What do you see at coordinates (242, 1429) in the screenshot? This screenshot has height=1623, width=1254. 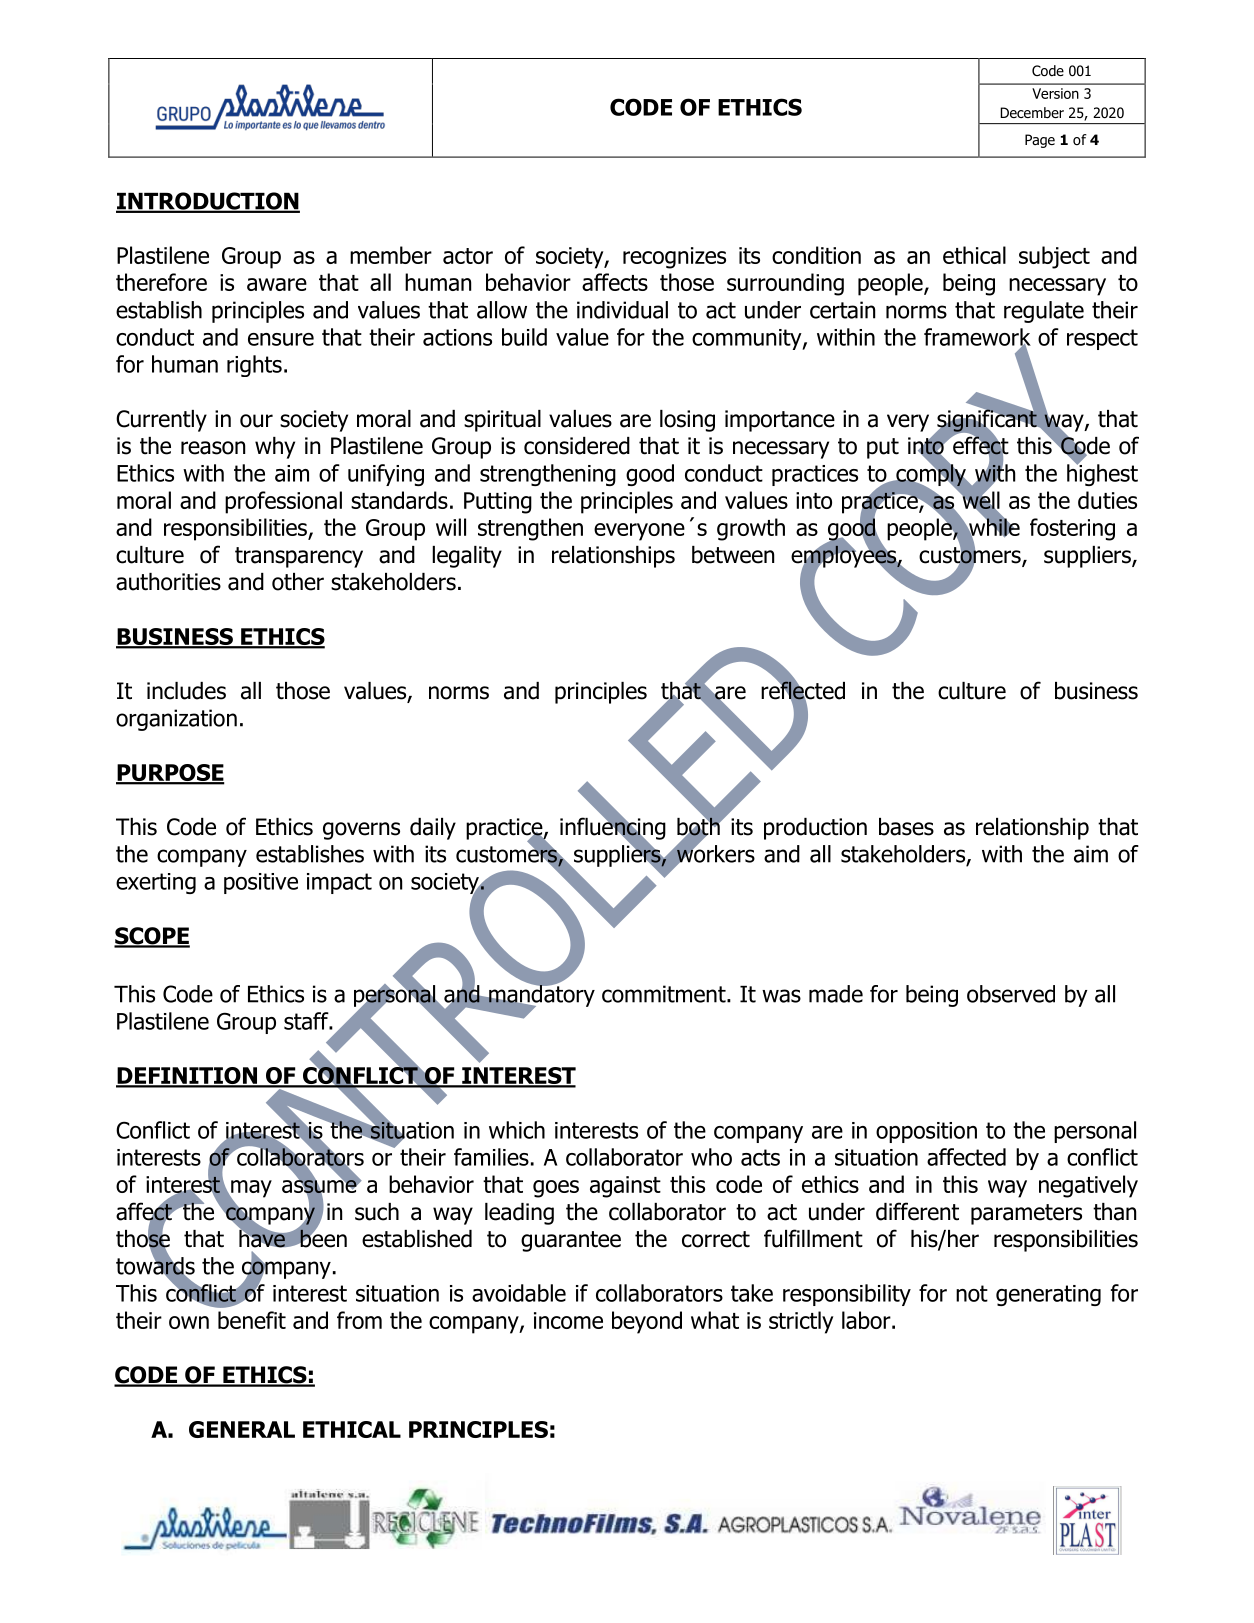 I see `GENERAL` at bounding box center [242, 1429].
